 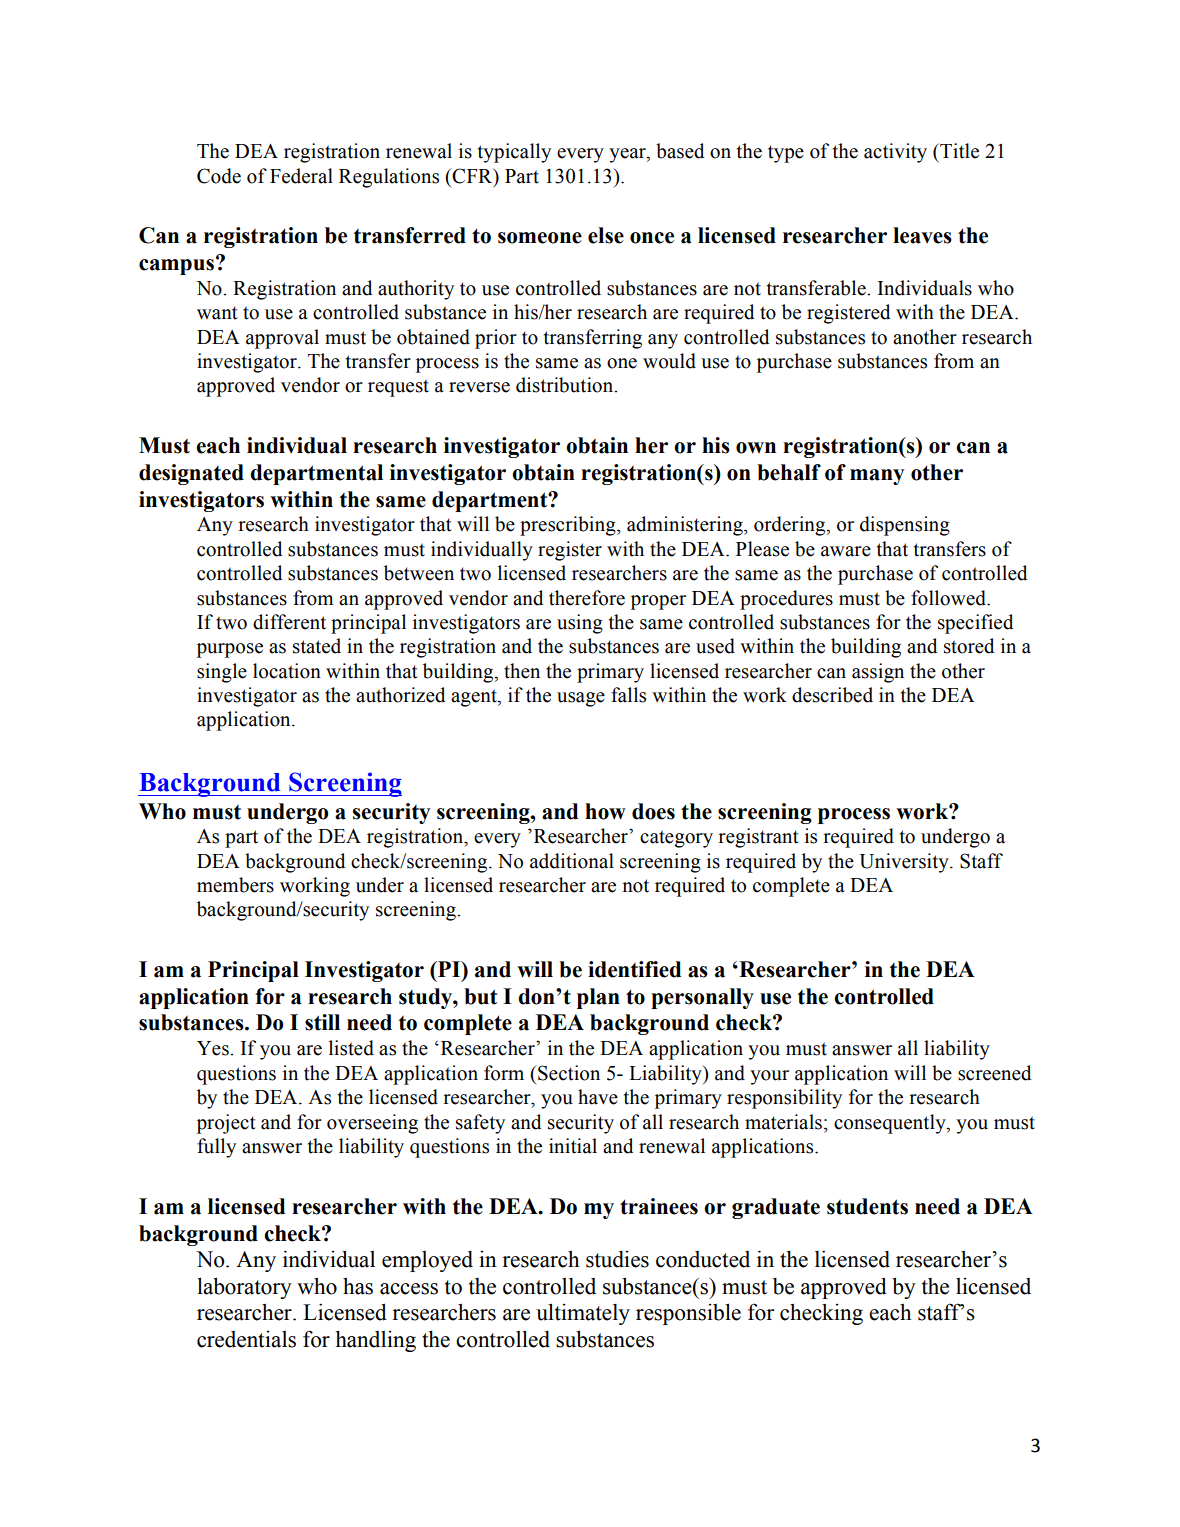 I want to click on usage, so click(x=581, y=699).
